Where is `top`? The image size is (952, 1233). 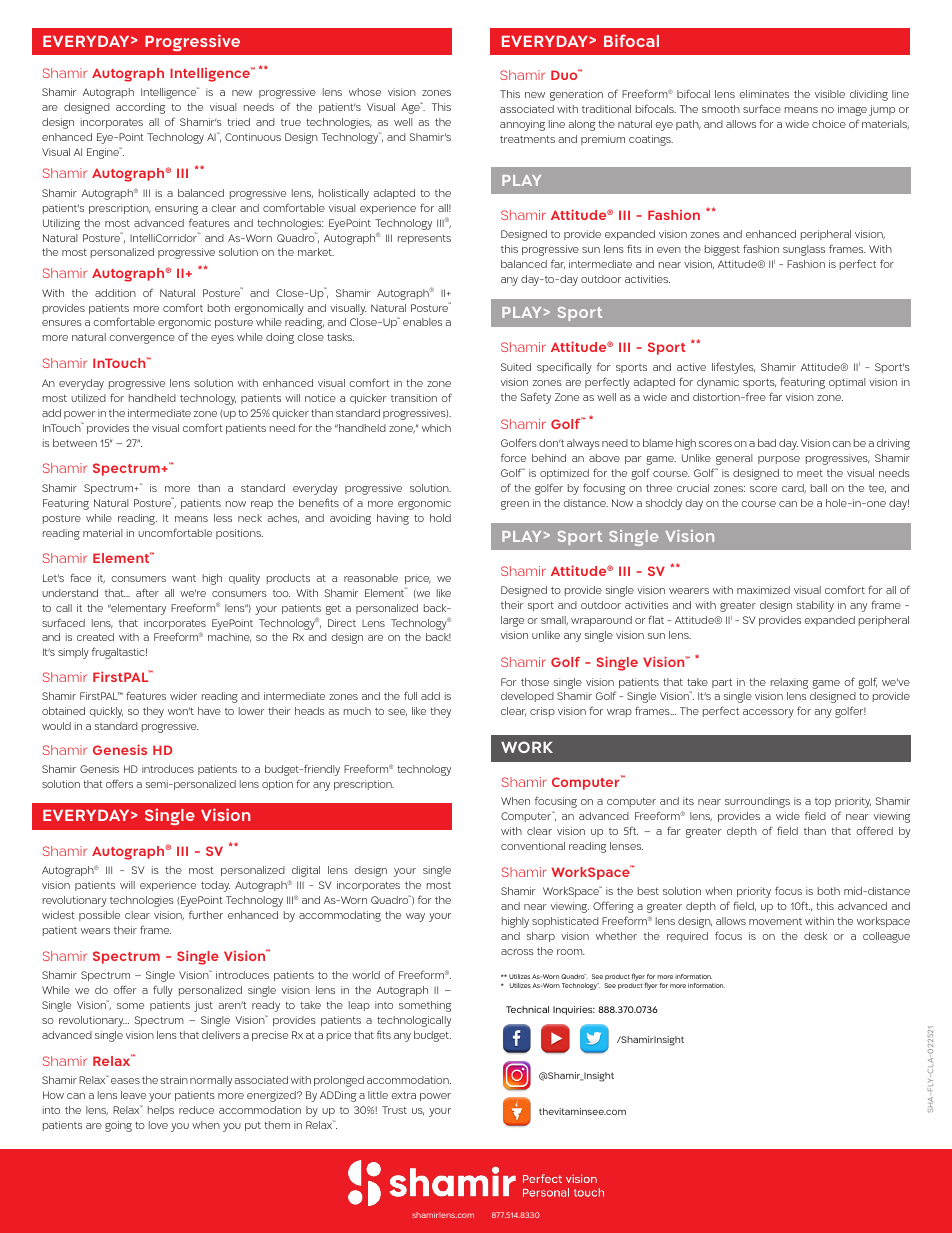
top is located at coordinates (823, 802).
